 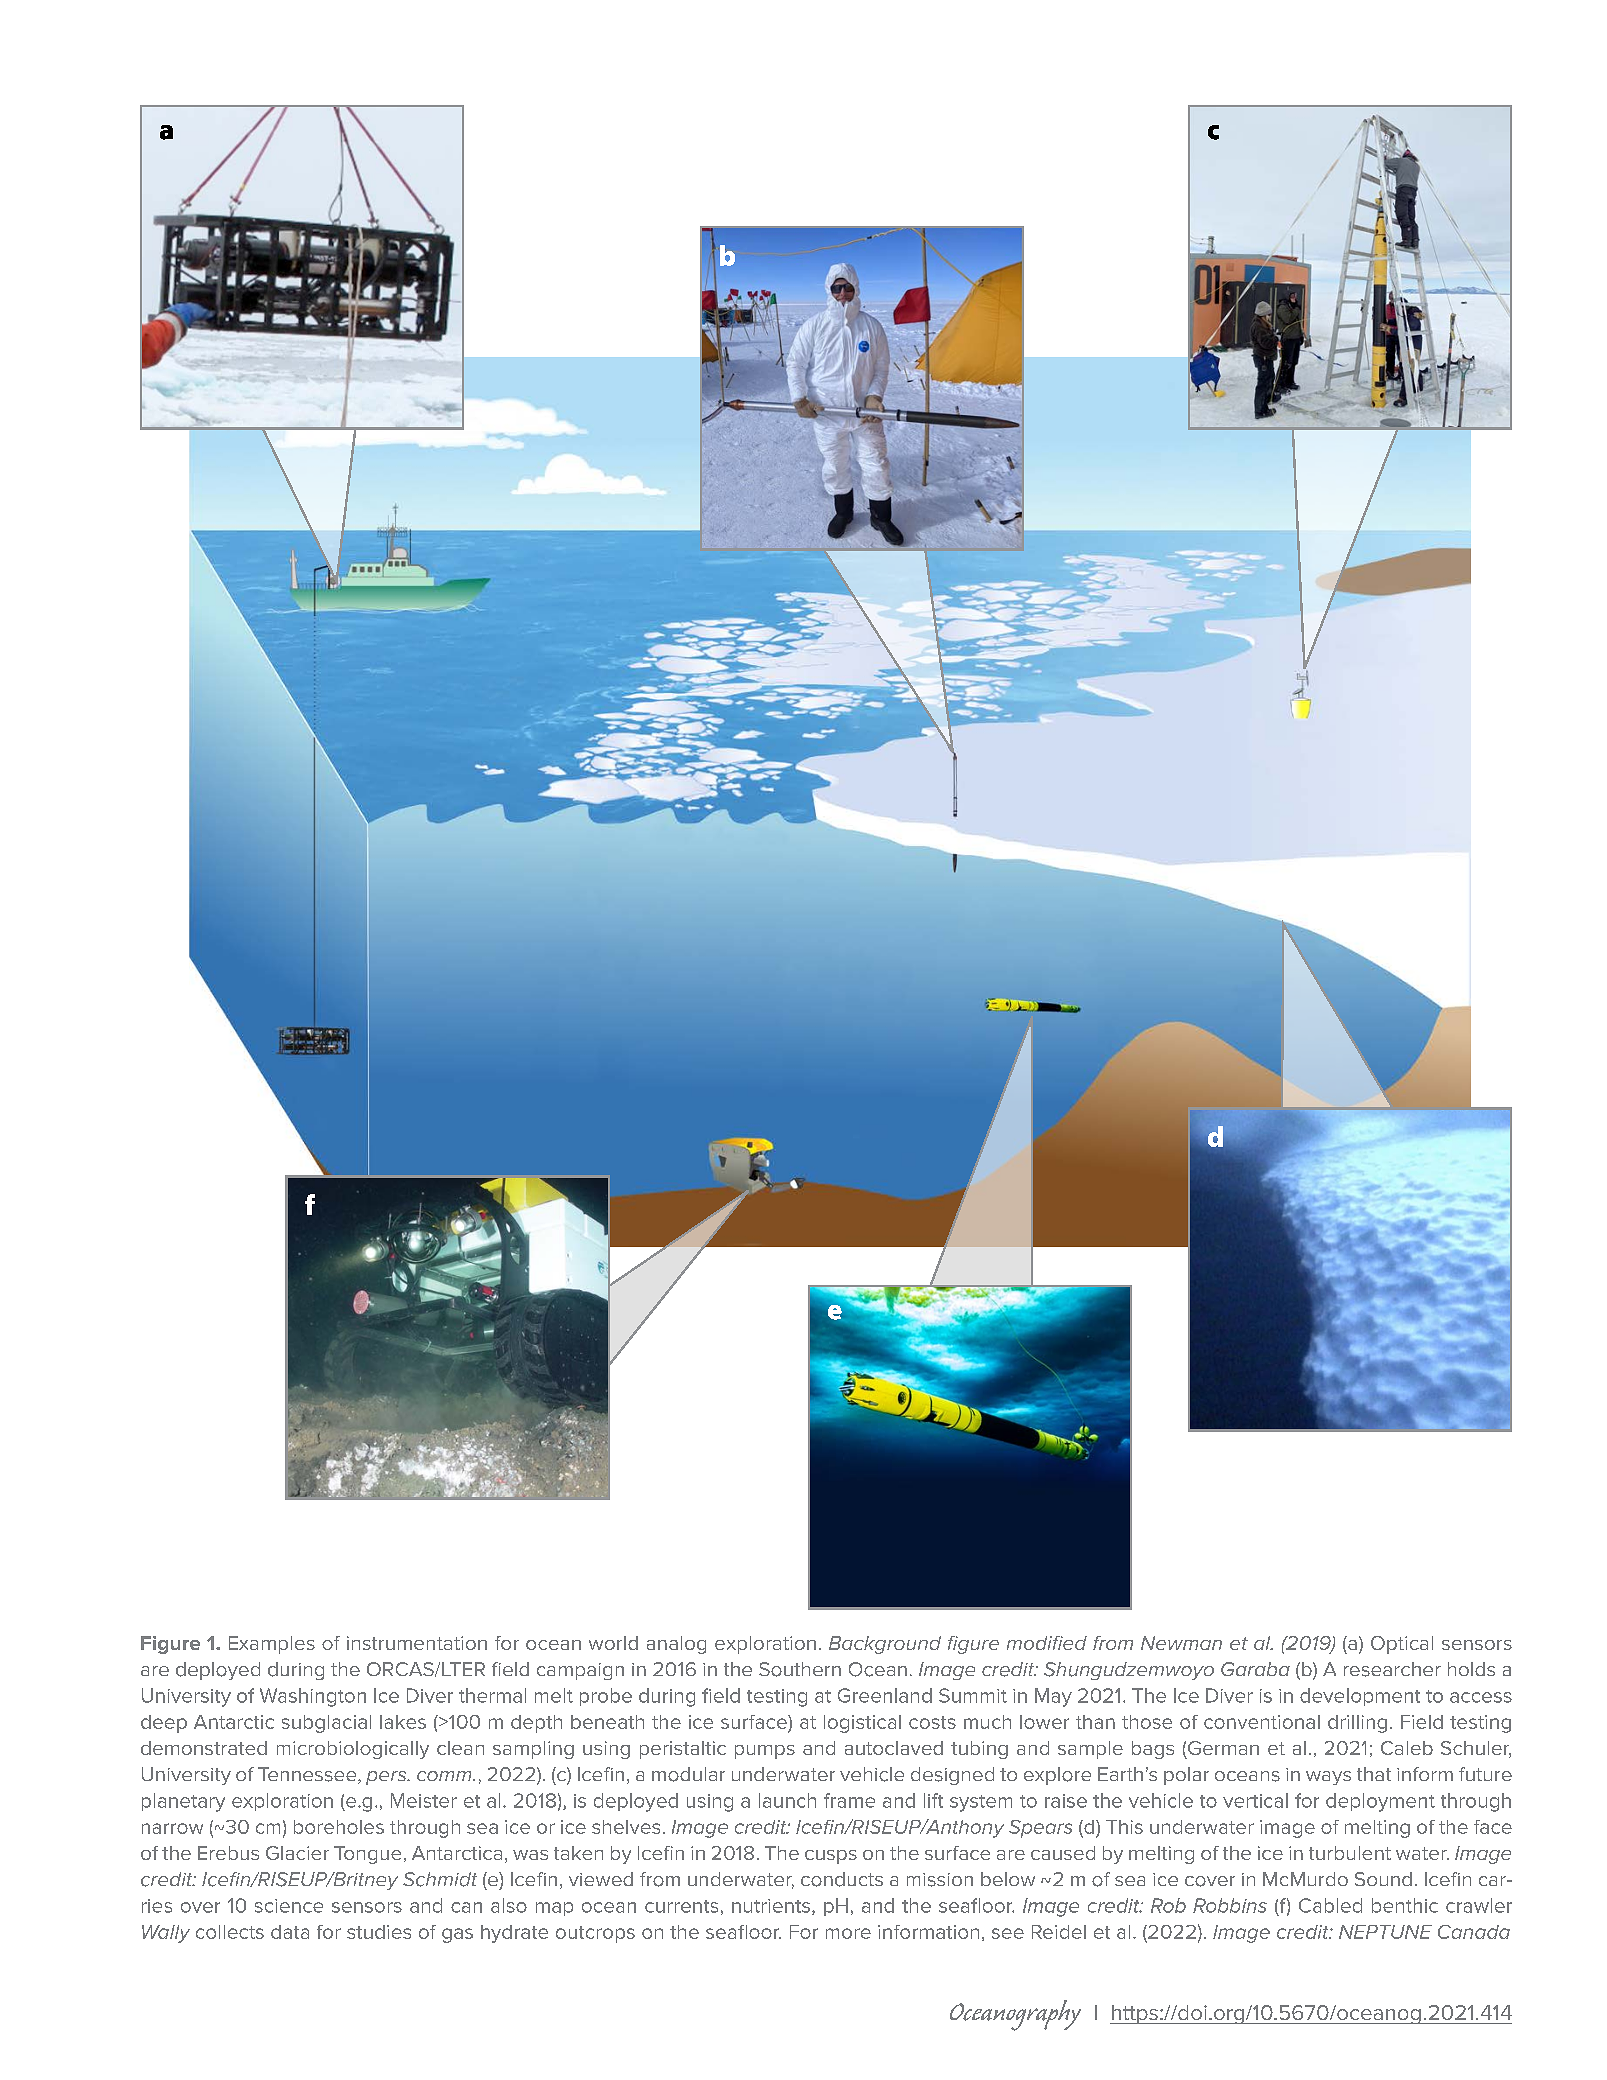 What do you see at coordinates (885, 1645) in the screenshot?
I see `Background` at bounding box center [885, 1645].
